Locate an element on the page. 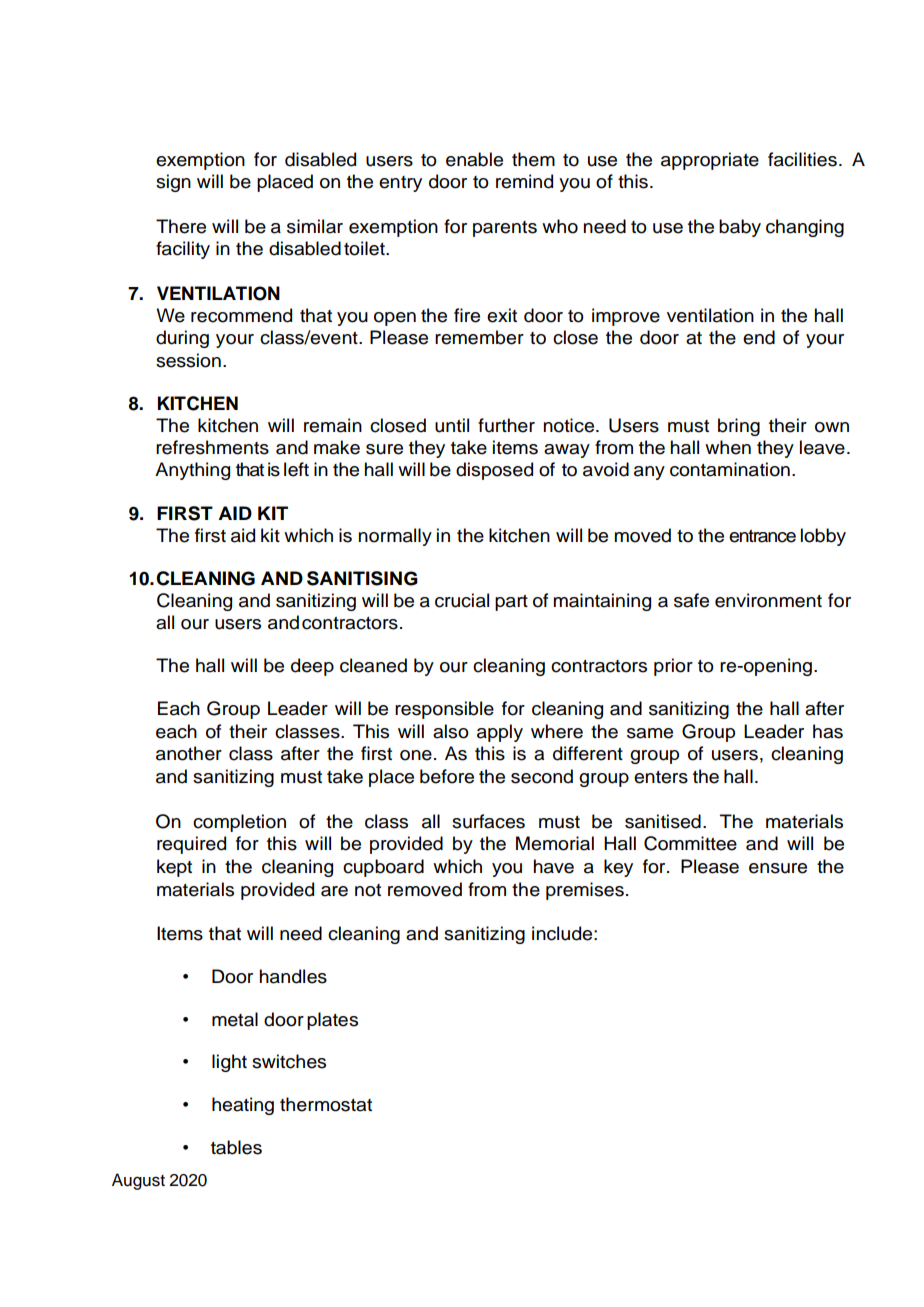  thermostat is located at coordinates (326, 1104).
